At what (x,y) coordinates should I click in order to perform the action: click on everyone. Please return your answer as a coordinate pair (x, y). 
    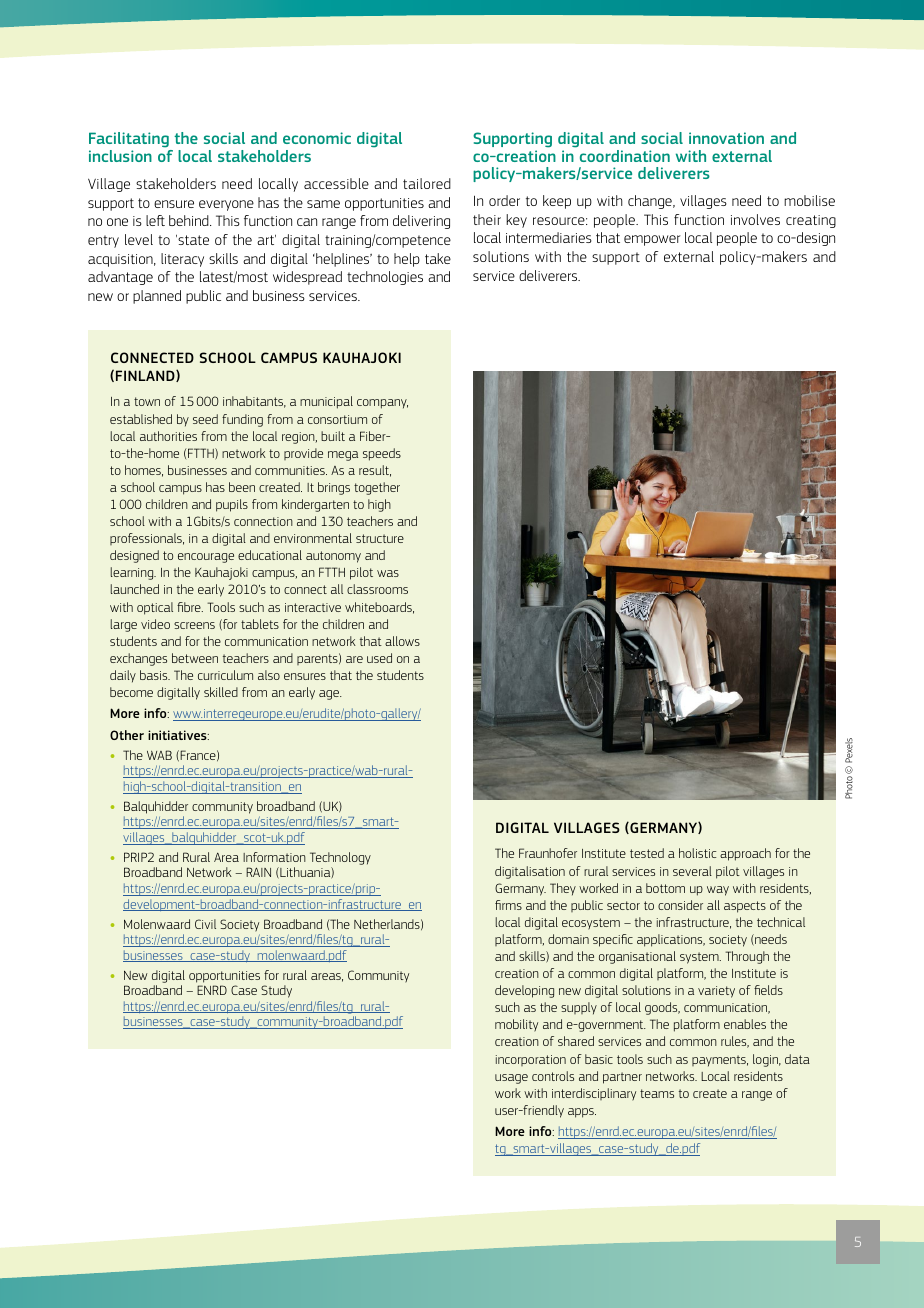
    Looking at the image, I should click on (226, 205).
